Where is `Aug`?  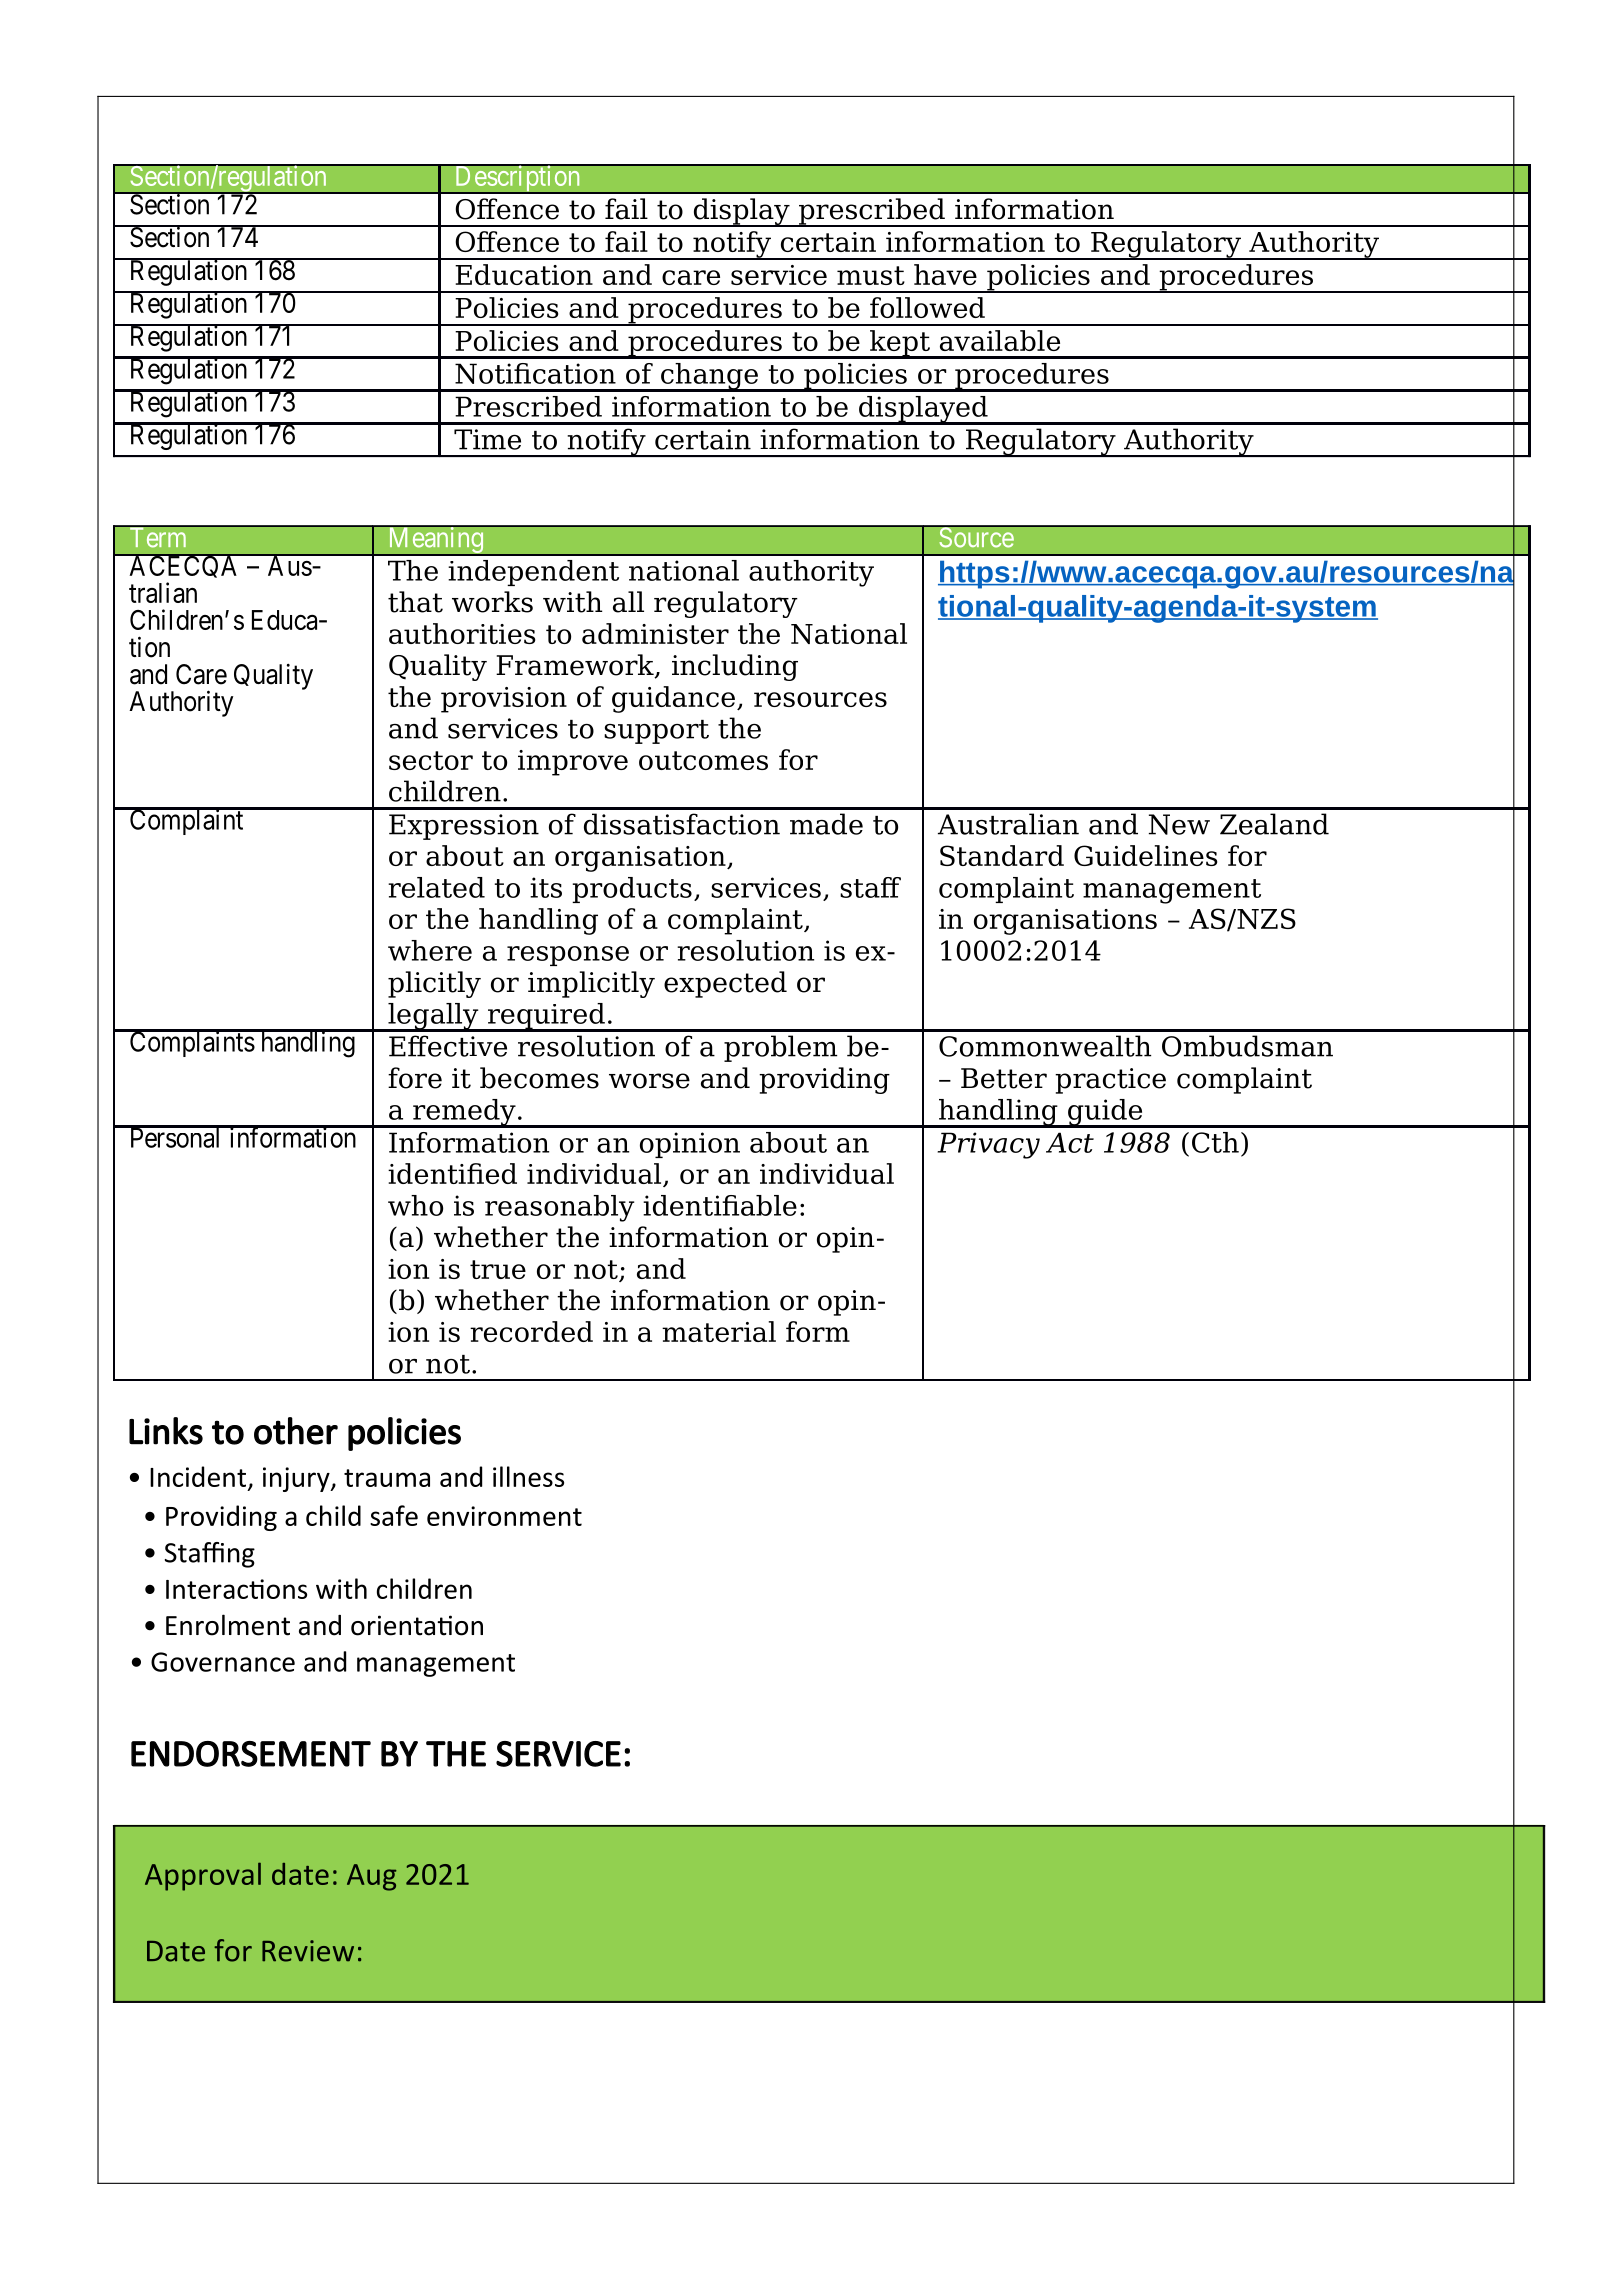
Aug is located at coordinates (371, 1877).
